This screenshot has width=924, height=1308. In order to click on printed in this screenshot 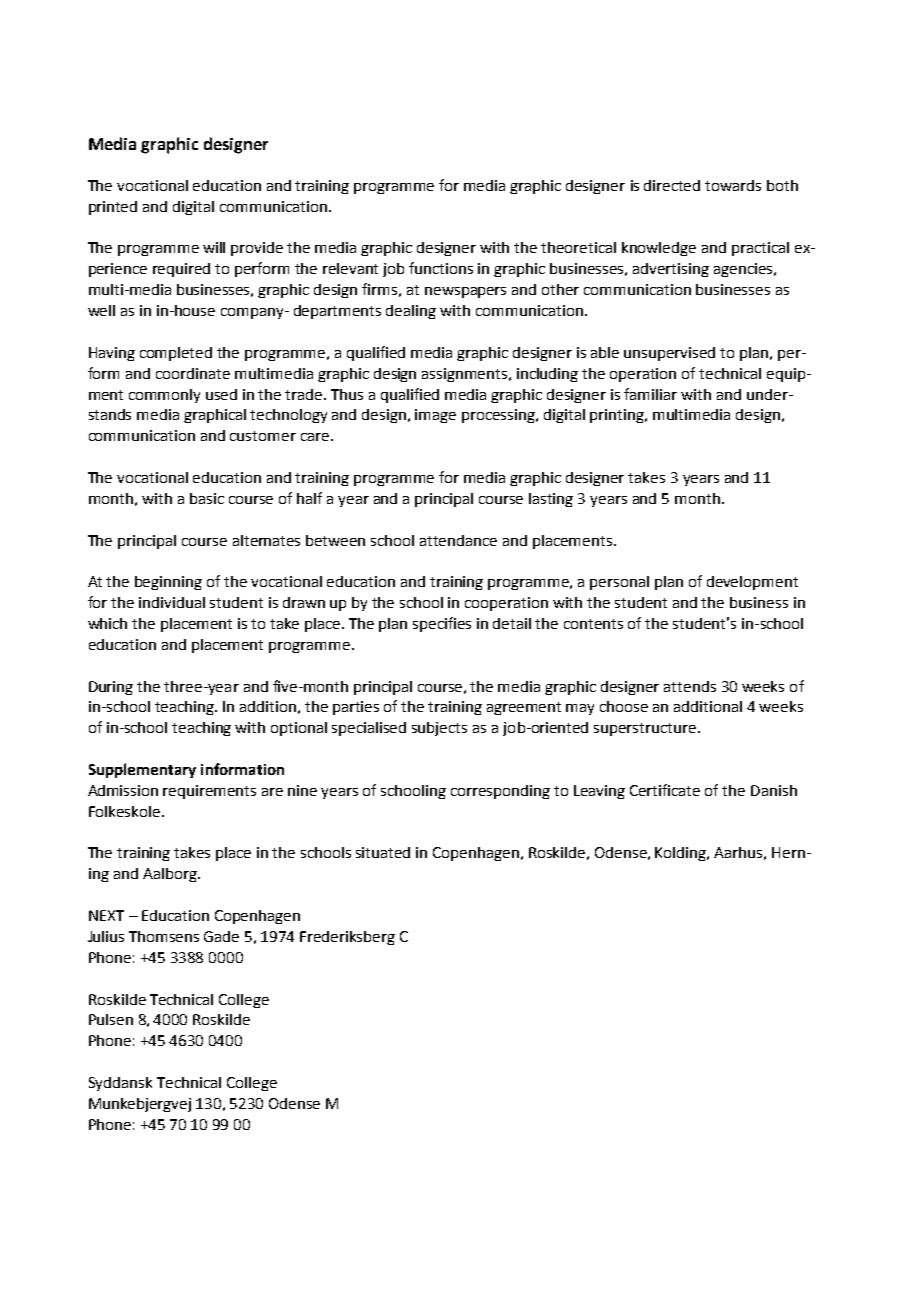, I will do `click(113, 208)`.
